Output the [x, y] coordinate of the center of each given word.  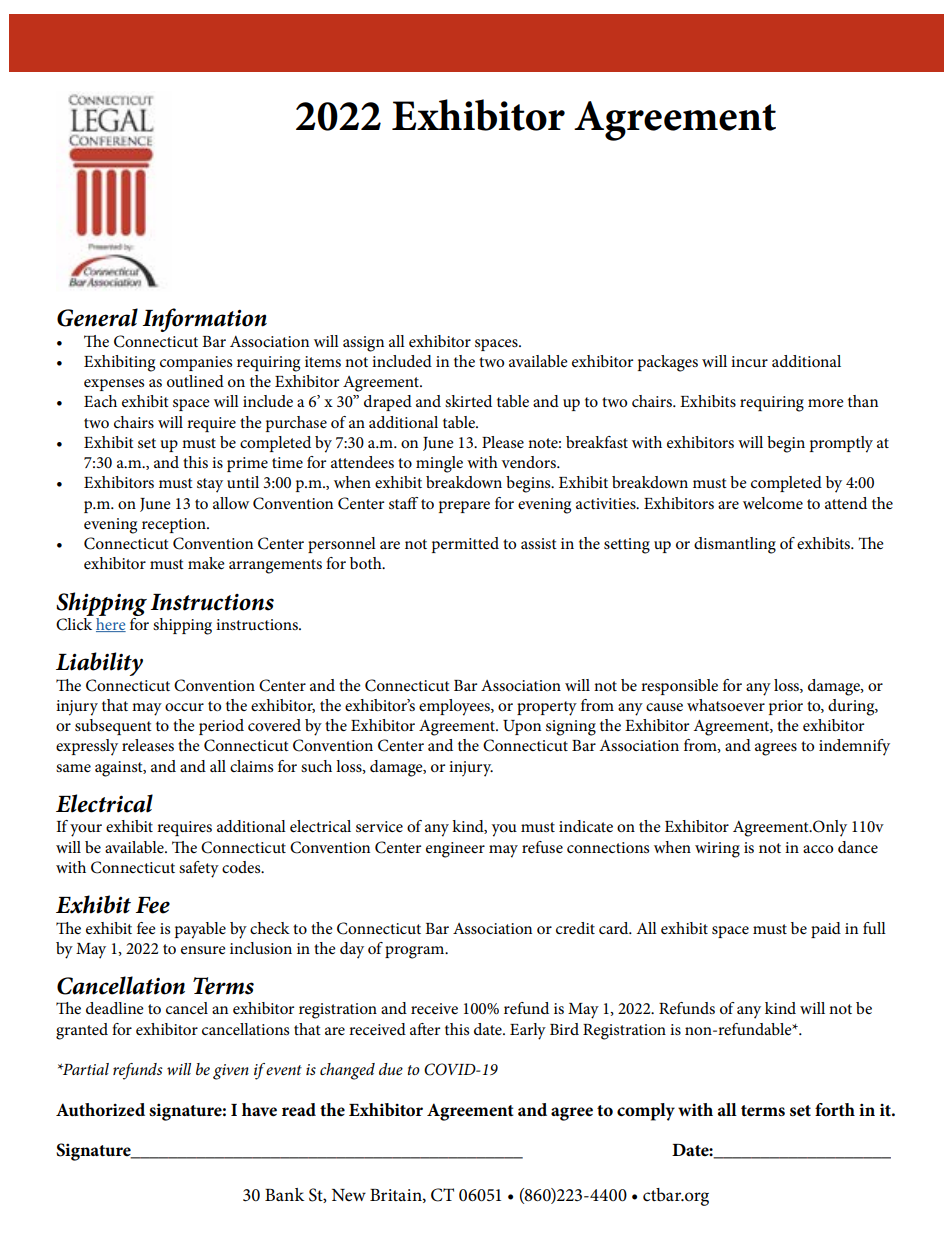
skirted [468, 401]
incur [749, 361]
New [349, 1195]
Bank [284, 1194]
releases [148, 745]
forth [835, 1110]
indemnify [854, 747]
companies [196, 363]
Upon [522, 727]
